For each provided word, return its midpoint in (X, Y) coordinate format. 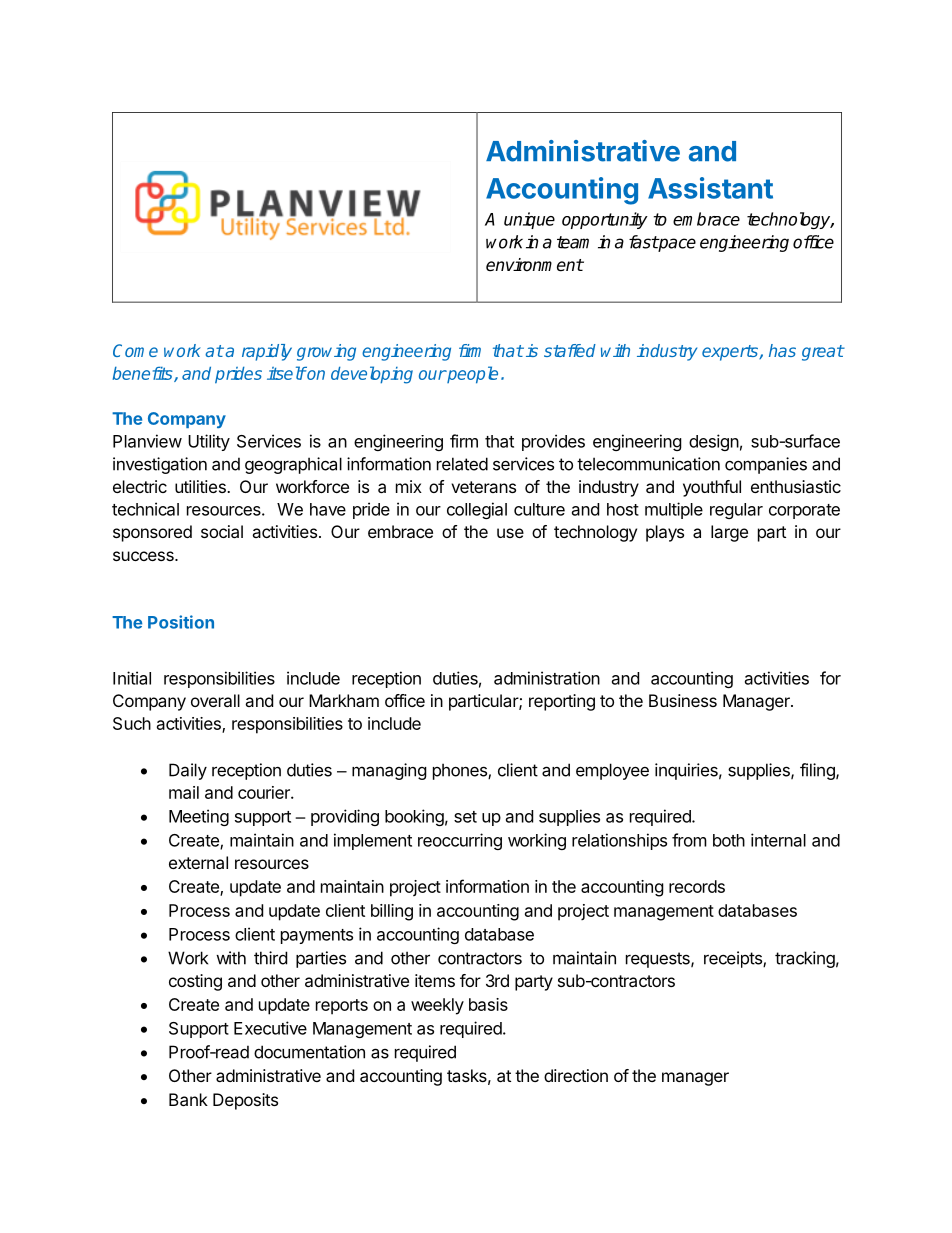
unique (529, 220)
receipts (734, 959)
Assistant (710, 188)
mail (184, 792)
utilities (201, 486)
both (729, 840)
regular (736, 511)
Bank (188, 1099)
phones (461, 771)
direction (576, 1075)
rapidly (267, 352)
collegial (477, 510)
